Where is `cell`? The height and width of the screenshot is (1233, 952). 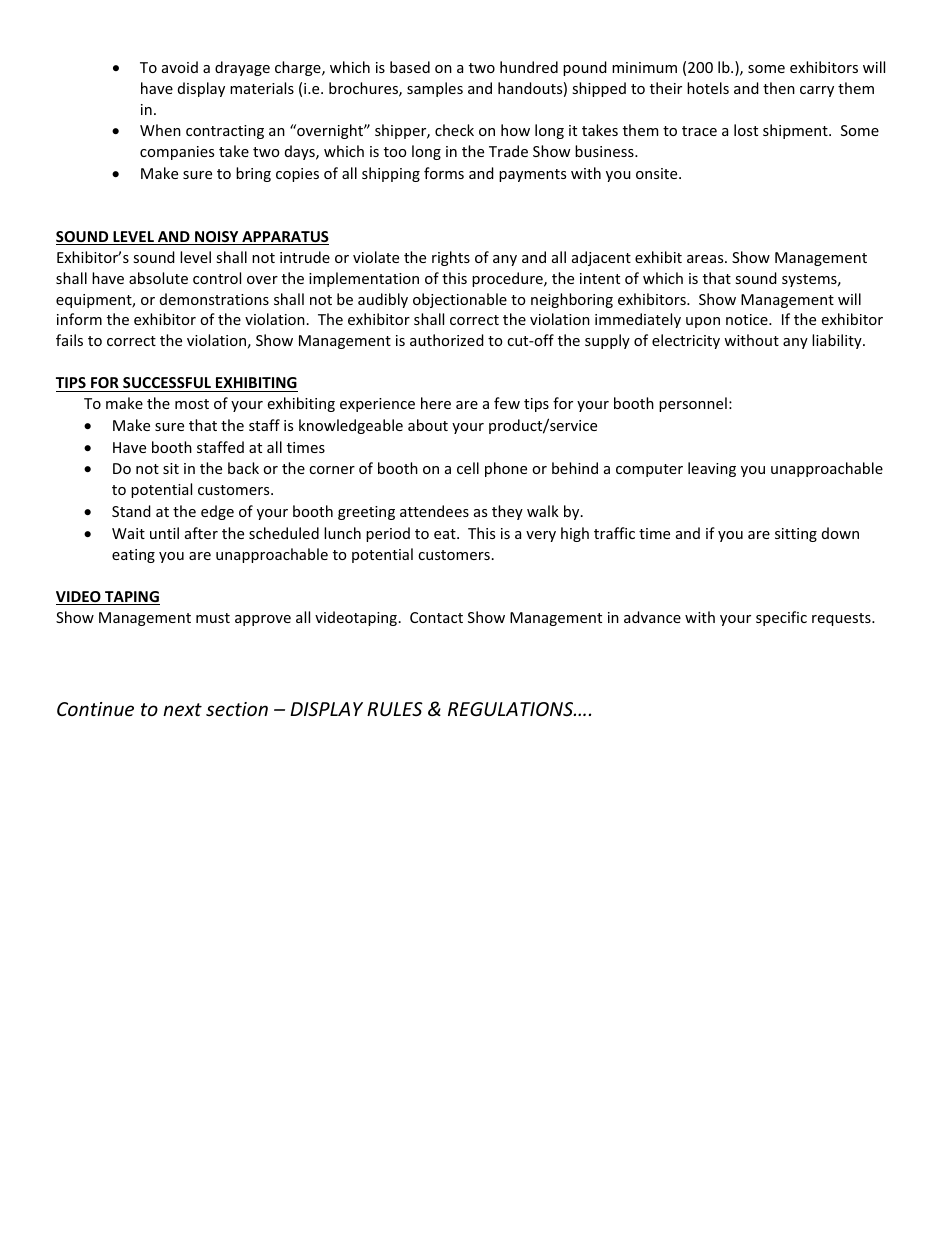 cell is located at coordinates (468, 468).
